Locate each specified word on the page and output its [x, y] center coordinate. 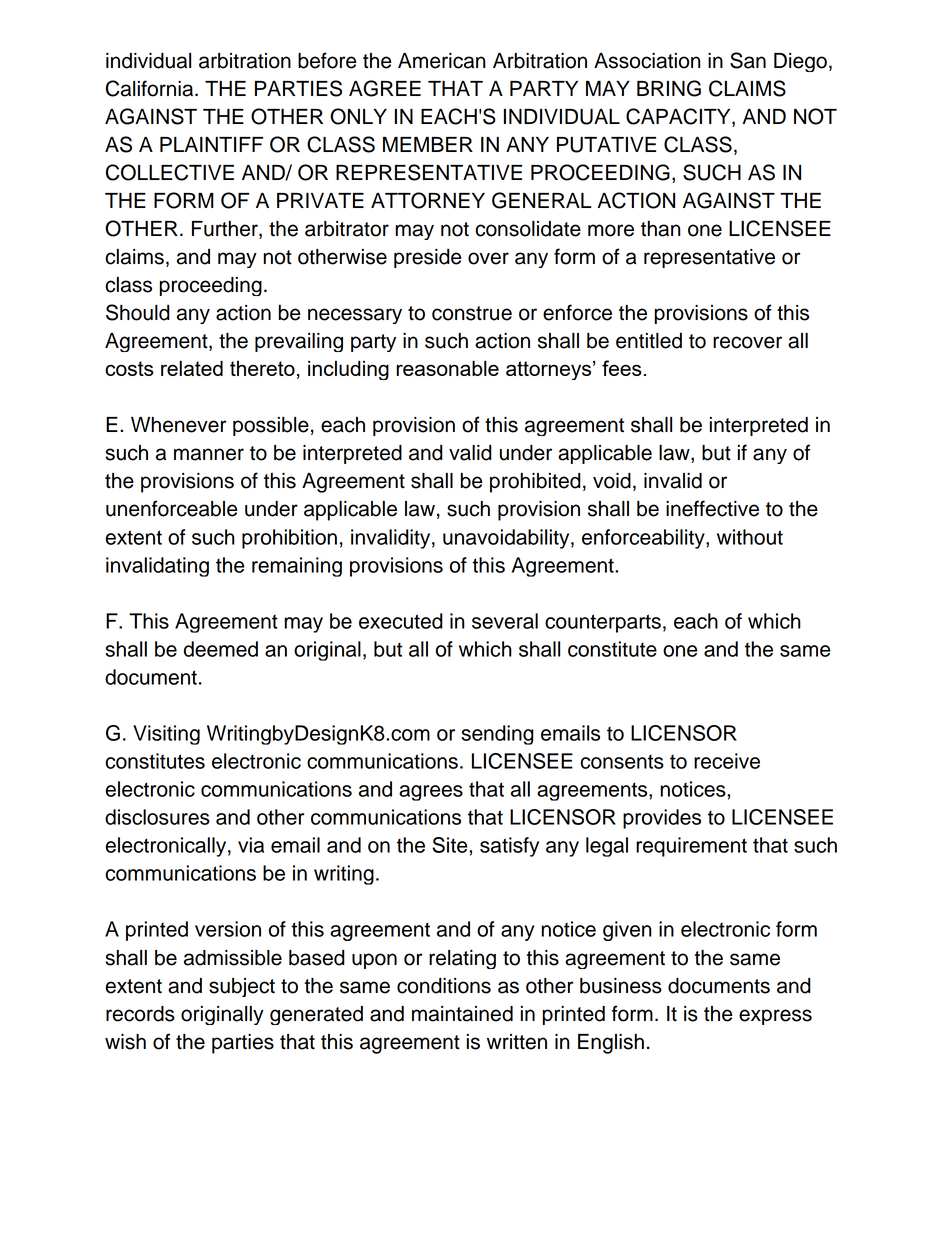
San [748, 60]
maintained [462, 1014]
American [442, 61]
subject [242, 987]
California [151, 88]
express [775, 1017]
